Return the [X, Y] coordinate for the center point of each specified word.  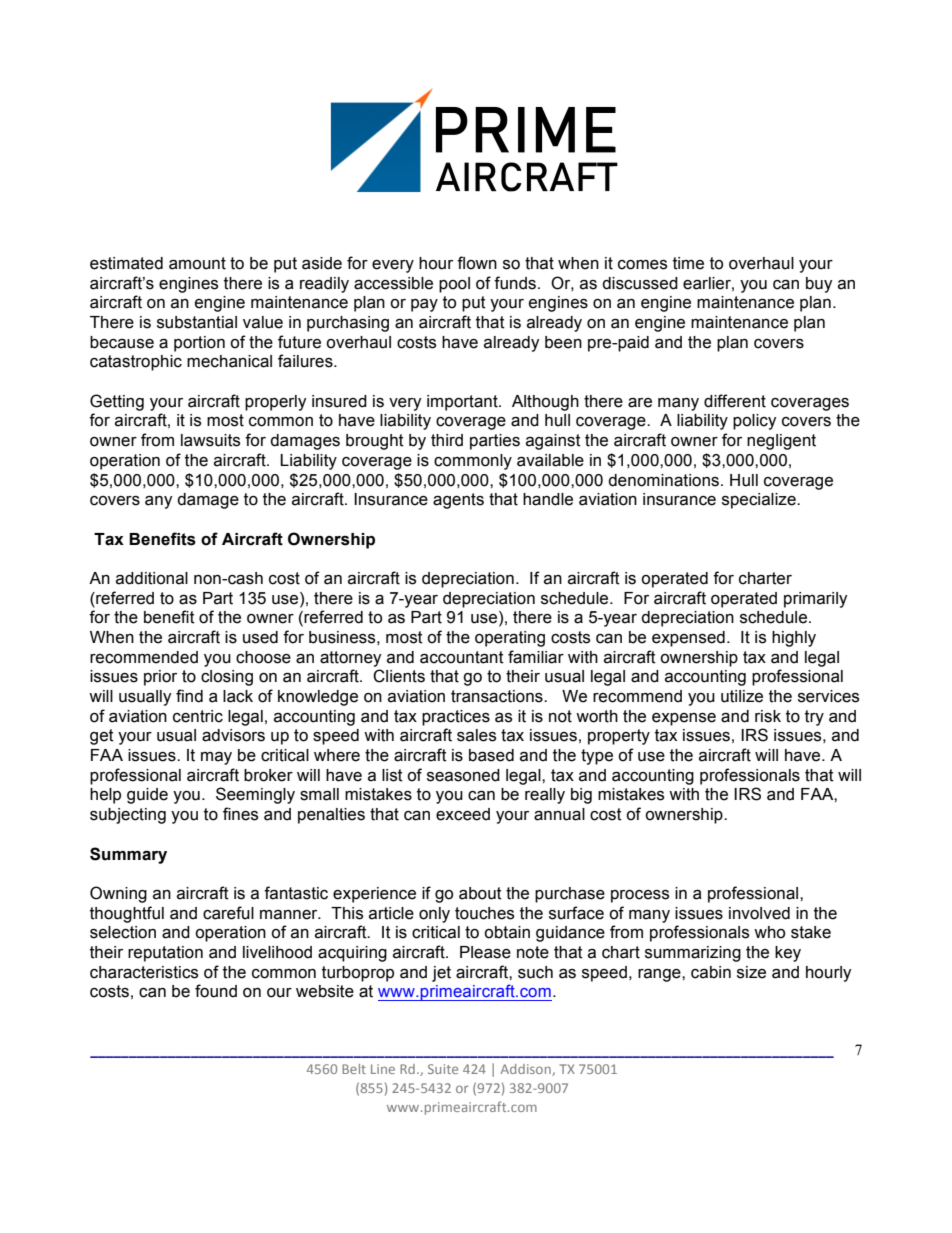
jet [441, 974]
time [688, 263]
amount [197, 263]
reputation [165, 954]
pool [454, 285]
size [751, 972]
